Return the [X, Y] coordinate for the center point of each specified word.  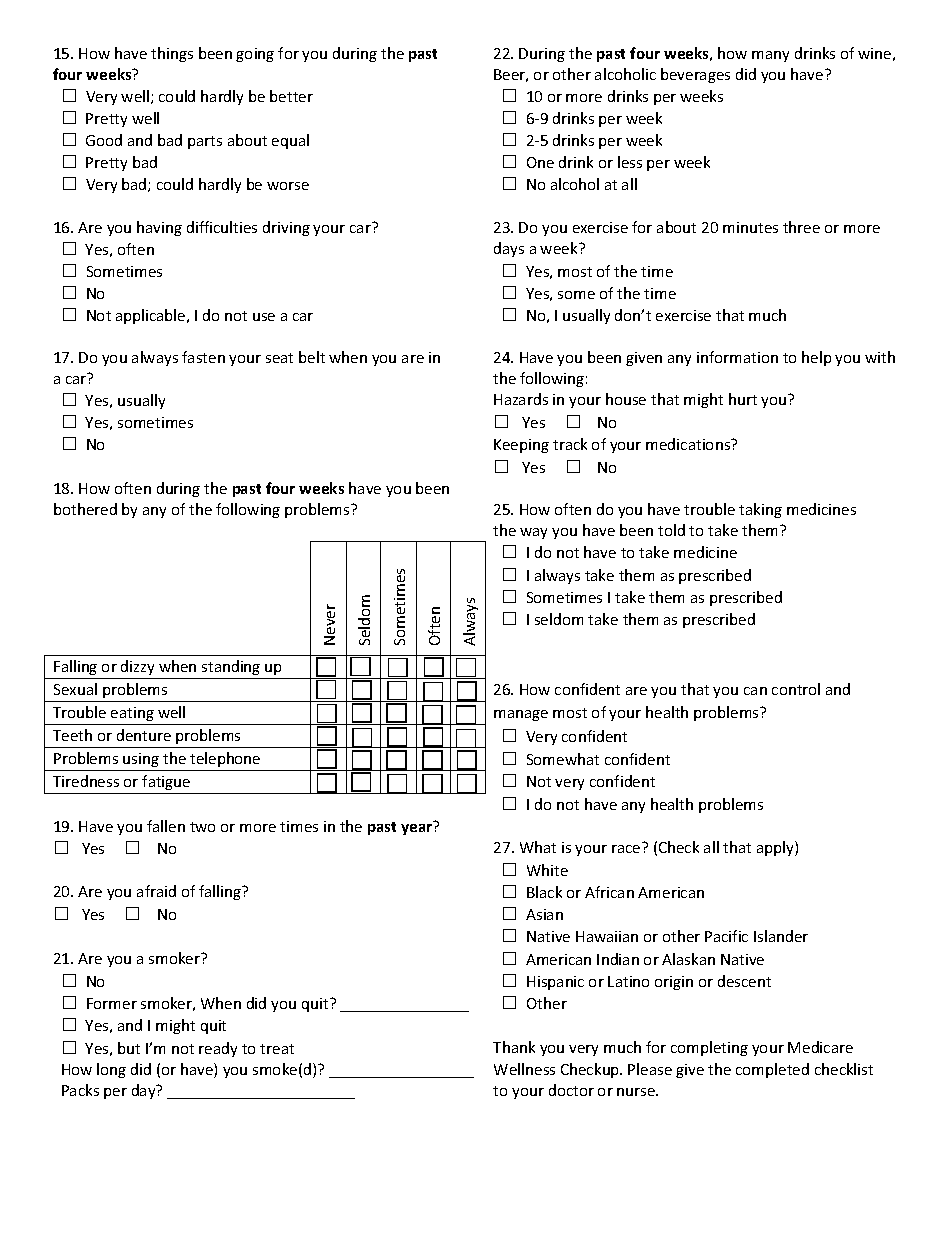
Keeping [521, 446]
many [770, 56]
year [416, 829]
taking [760, 510]
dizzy [137, 667]
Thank [514, 1047]
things [172, 54]
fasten [203, 357]
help [816, 358]
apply [776, 848]
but [129, 1048]
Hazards [521, 399]
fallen [166, 826]
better [291, 96]
